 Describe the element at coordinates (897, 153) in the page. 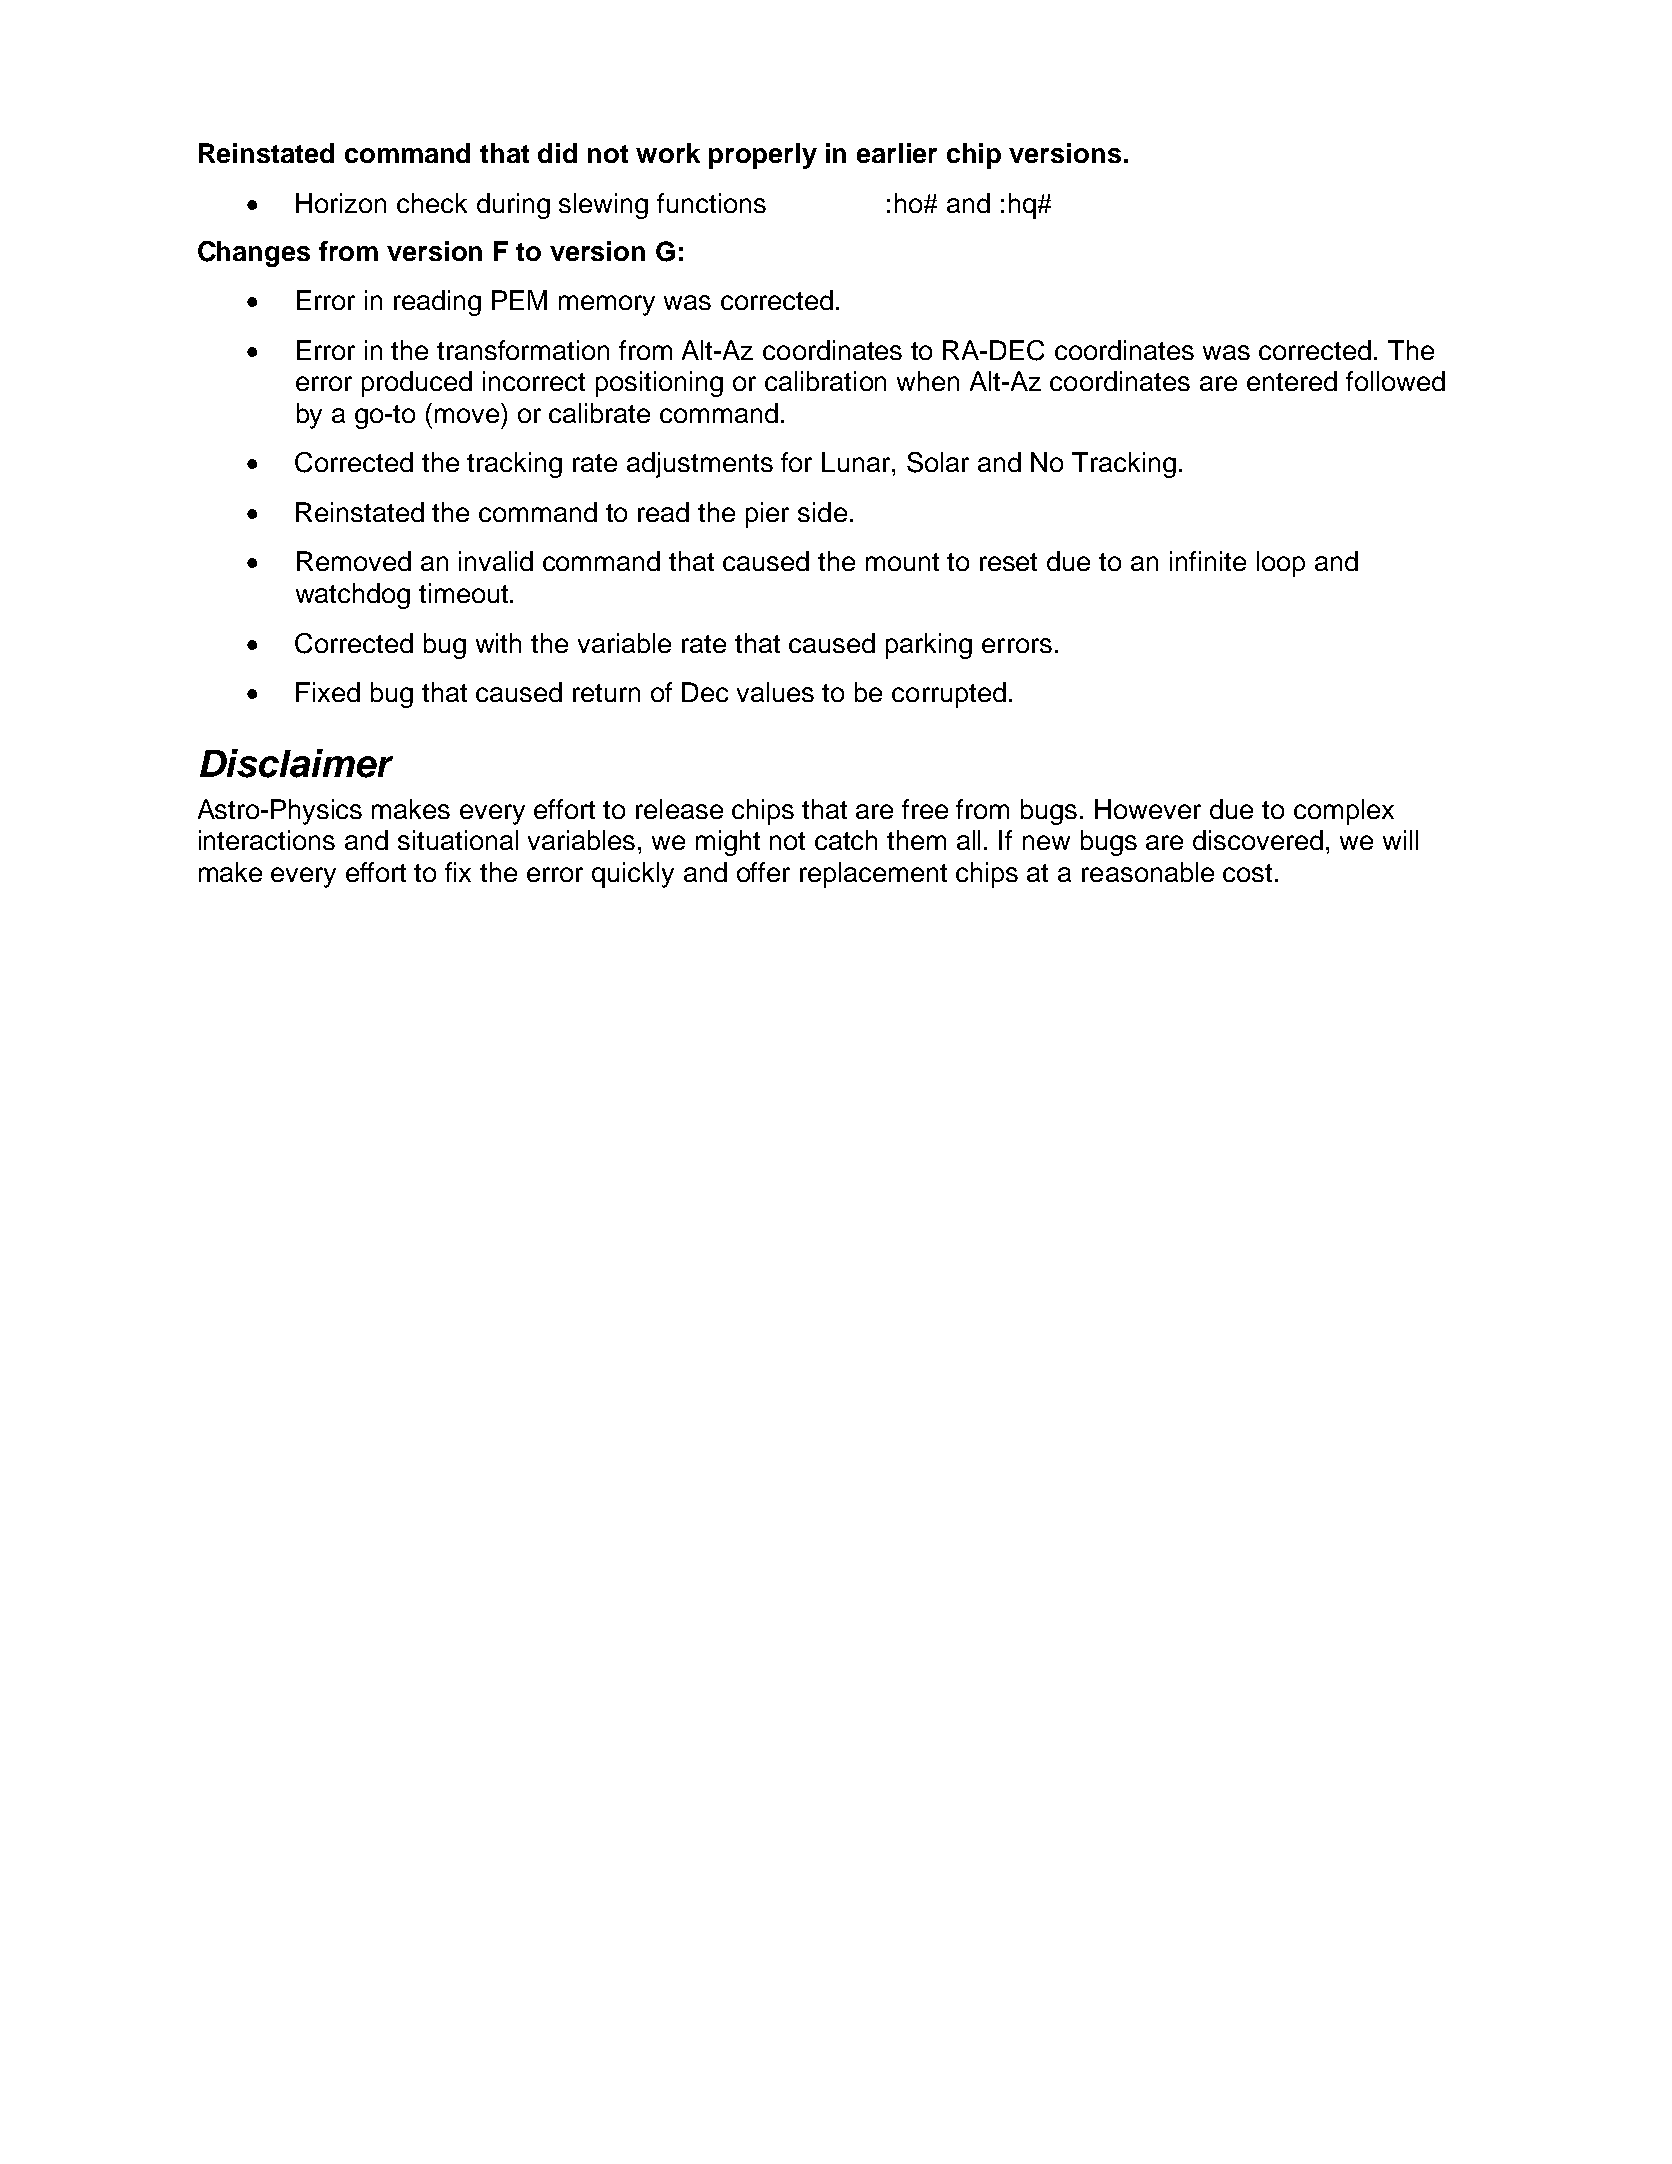

I see `earlier` at that location.
